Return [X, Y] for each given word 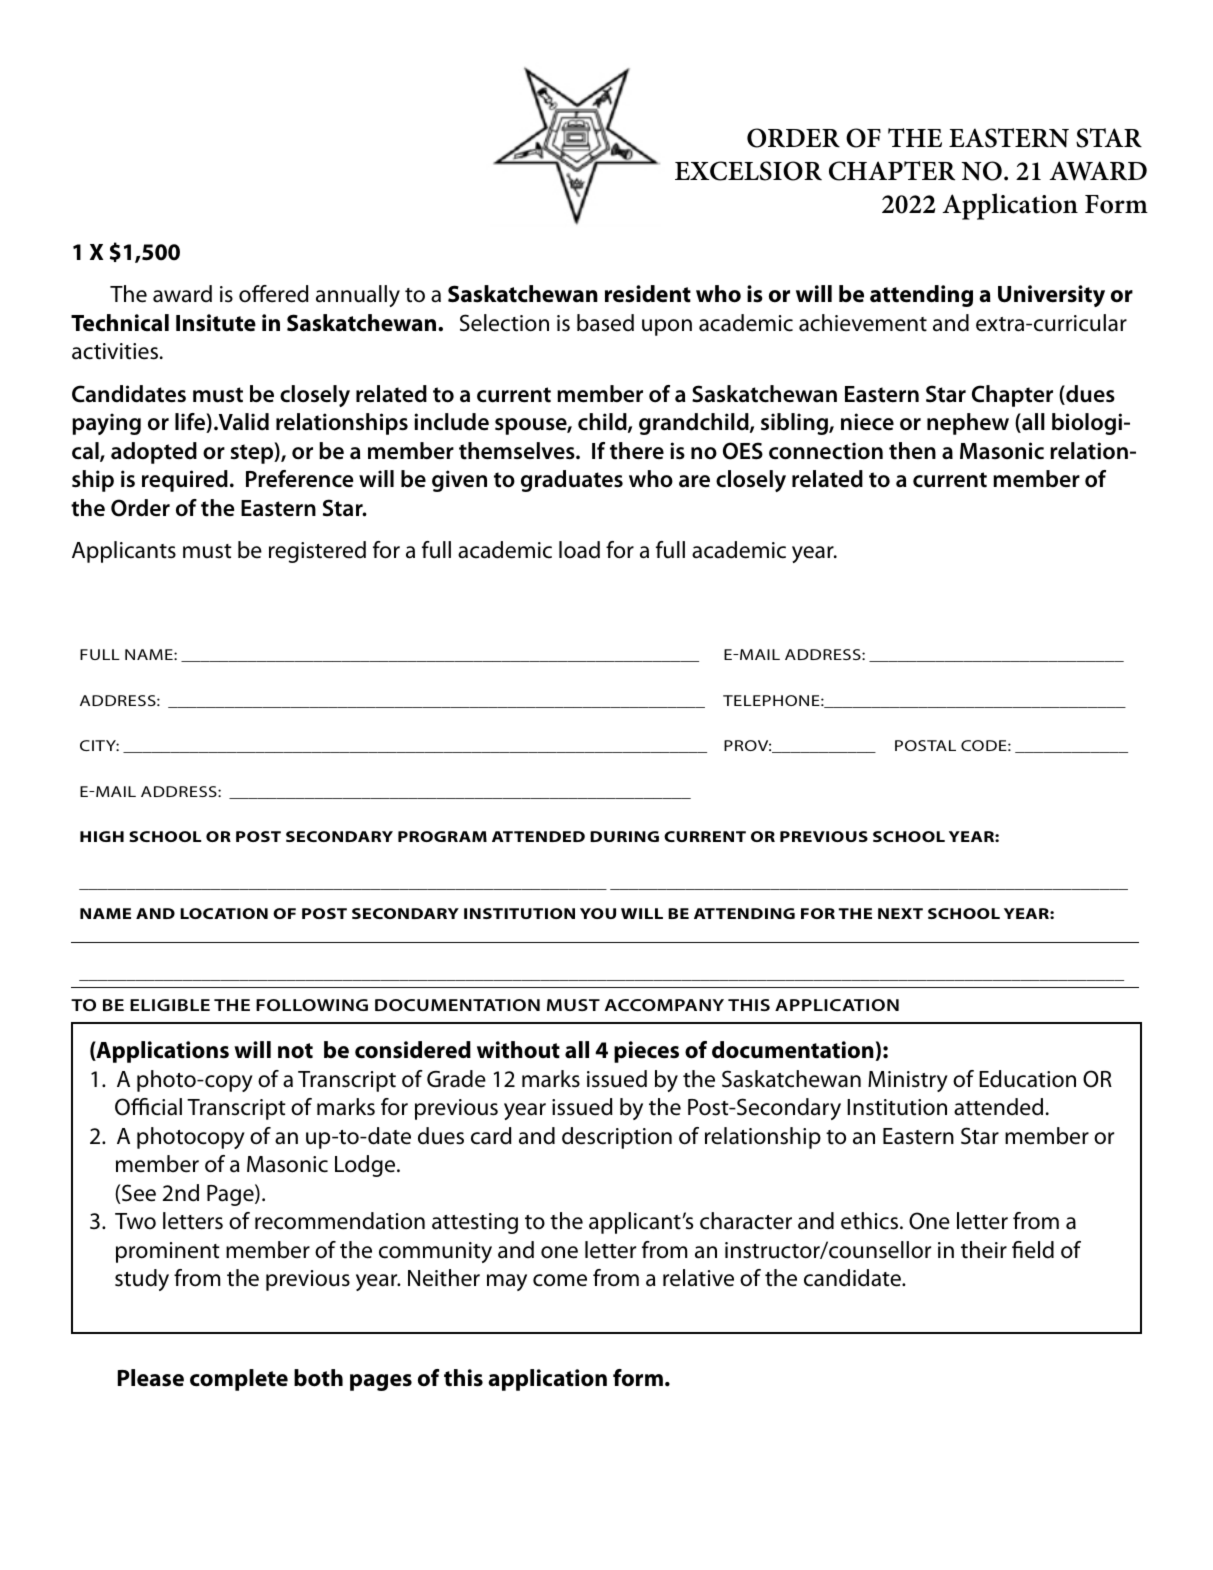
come [560, 1280]
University [1051, 296]
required [185, 481]
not [295, 1051]
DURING [624, 836]
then [912, 451]
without [518, 1050]
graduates [572, 481]
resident [648, 294]
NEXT [900, 913]
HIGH [102, 836]
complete [239, 1380]
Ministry [908, 1081]
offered [274, 294]
